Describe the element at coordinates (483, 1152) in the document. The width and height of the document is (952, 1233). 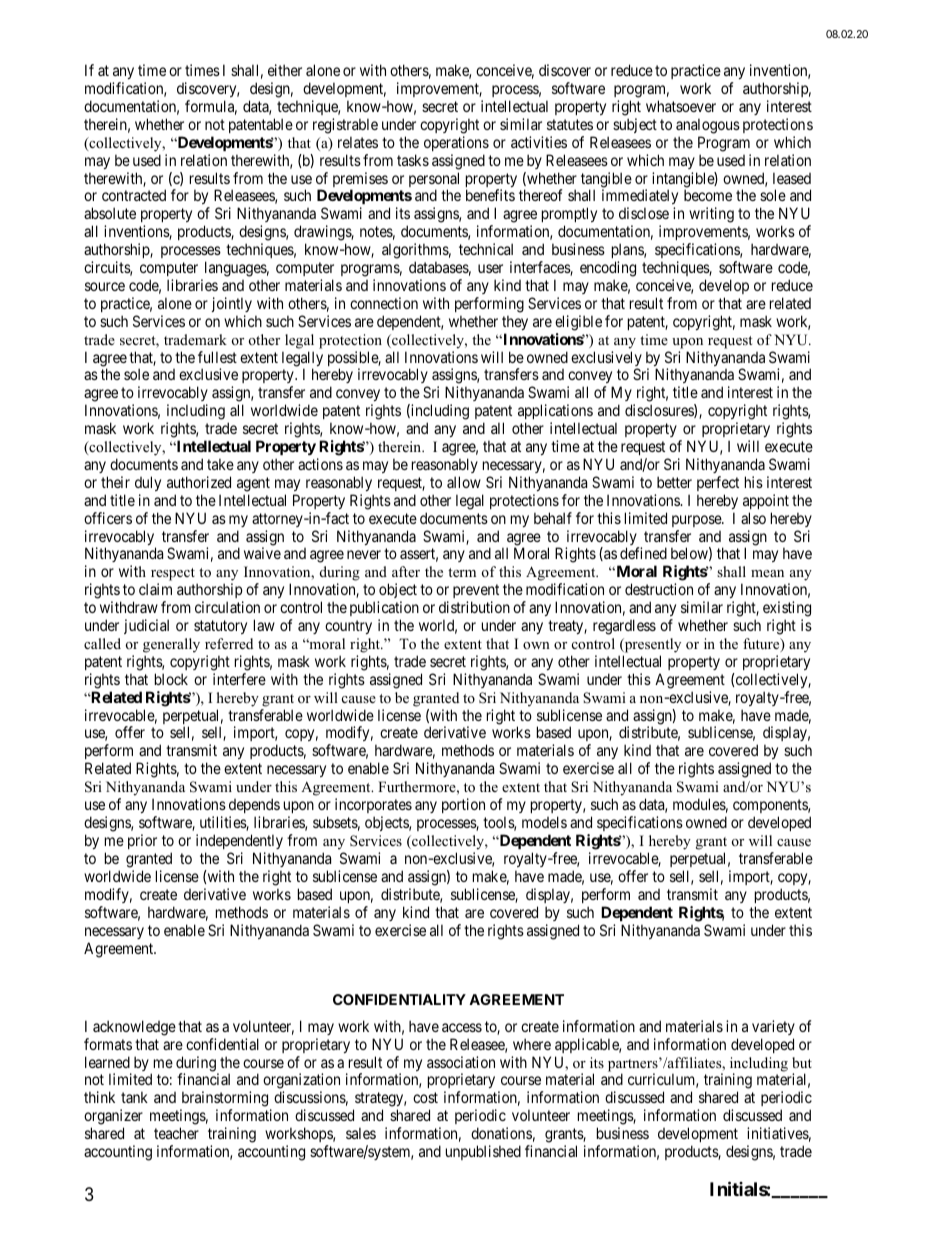
I see `unpublished` at that location.
